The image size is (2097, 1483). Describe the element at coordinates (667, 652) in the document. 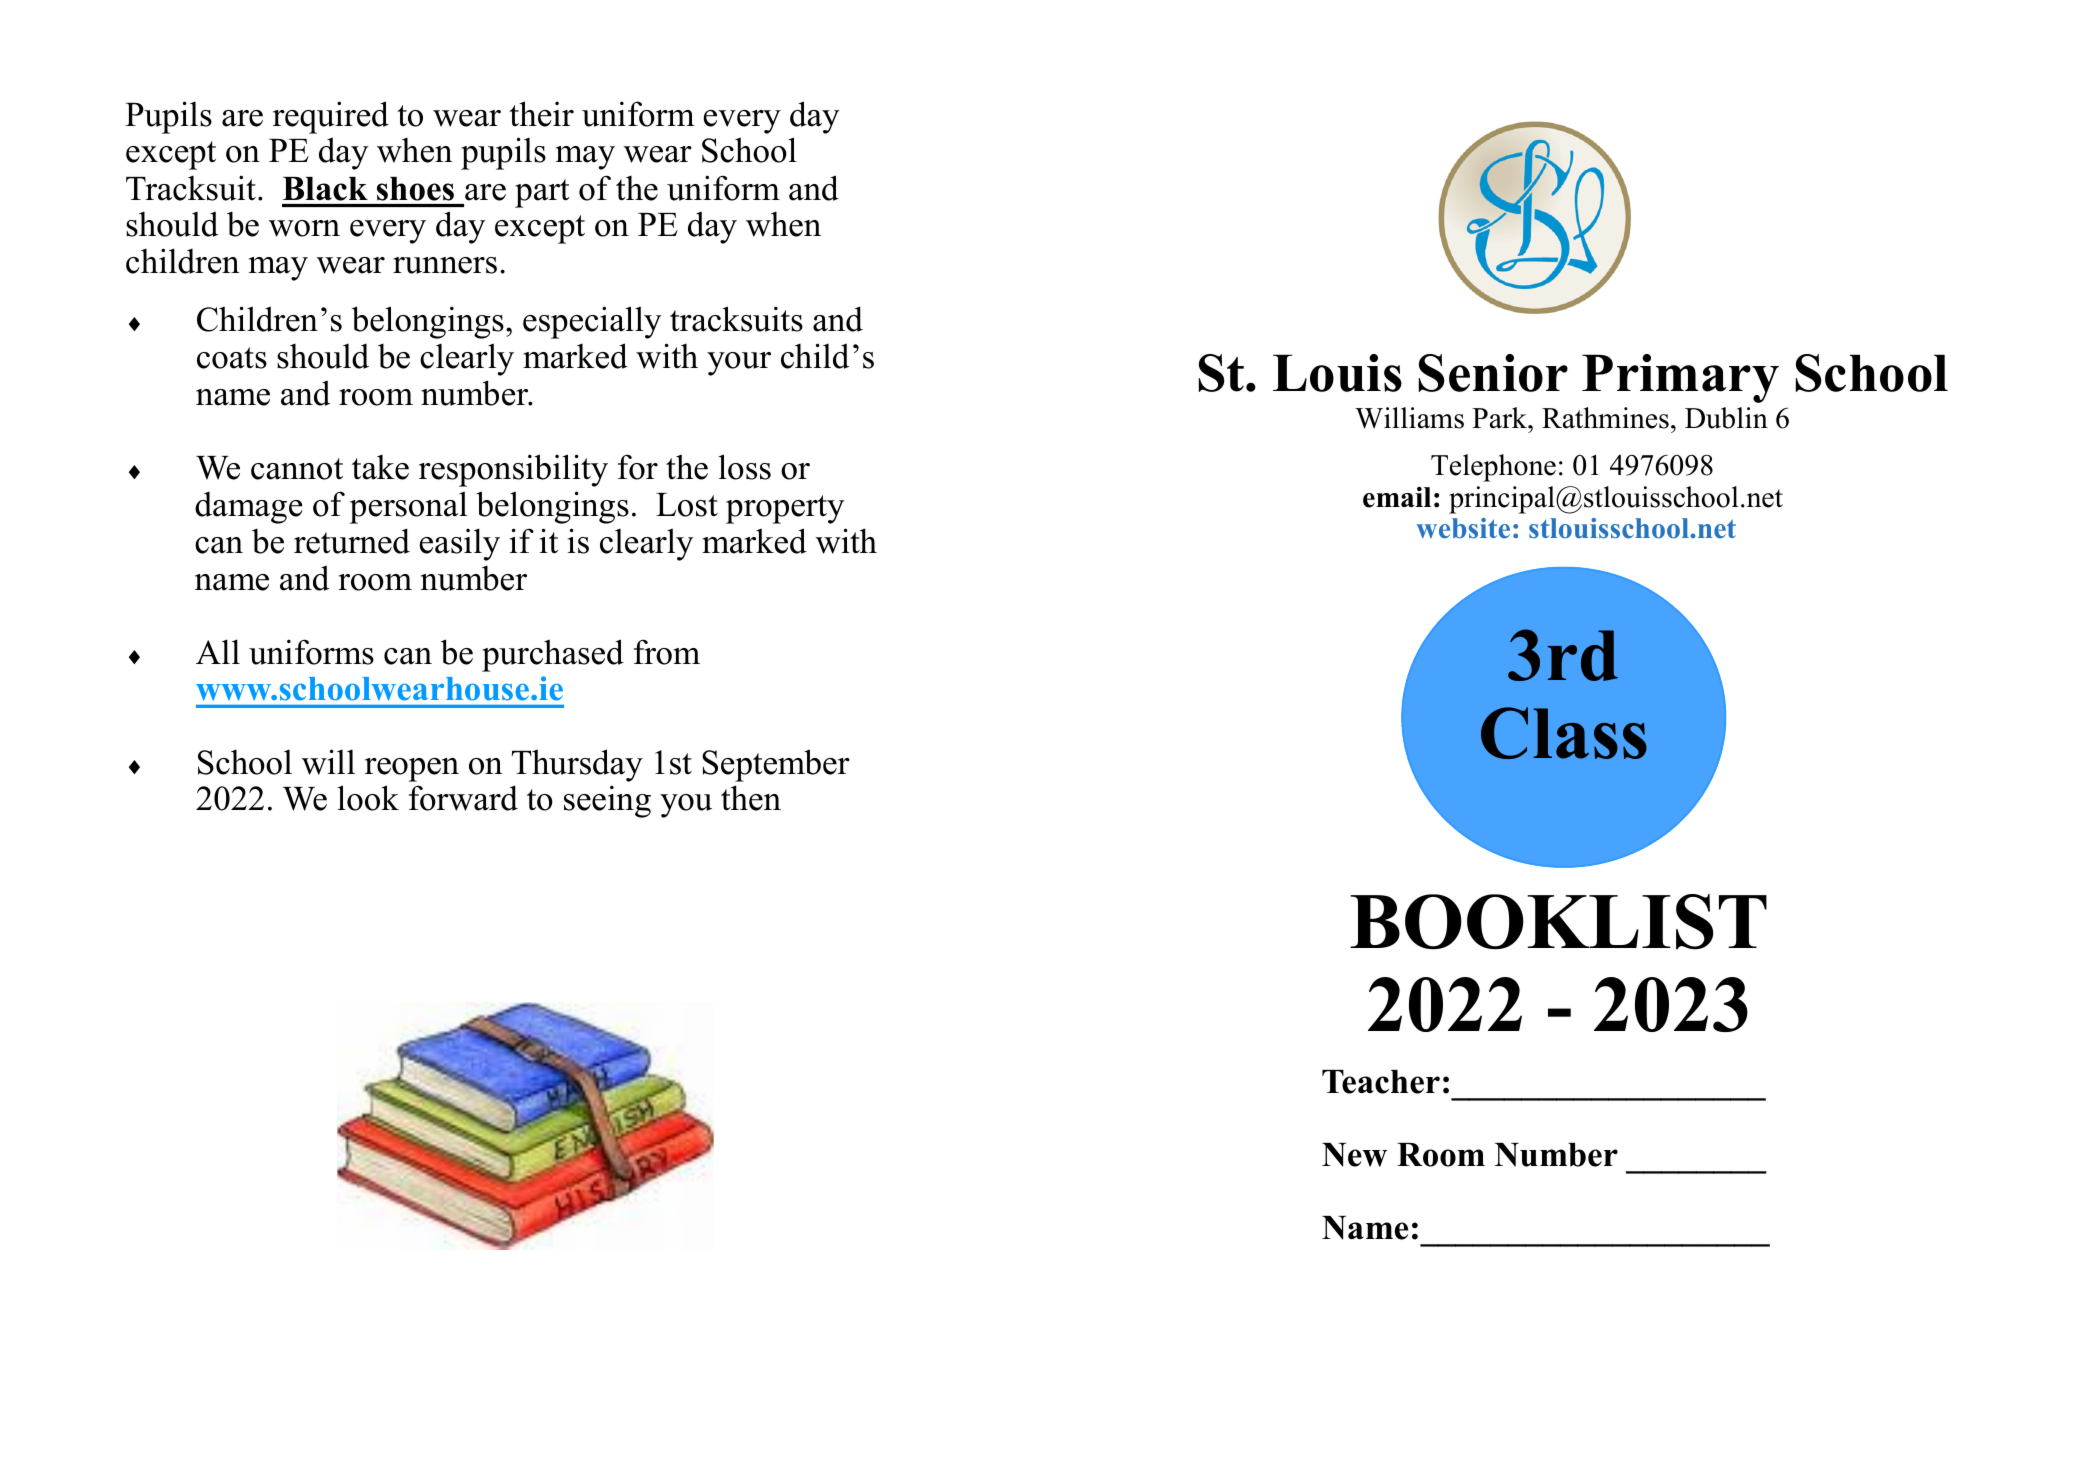

I see `from` at that location.
